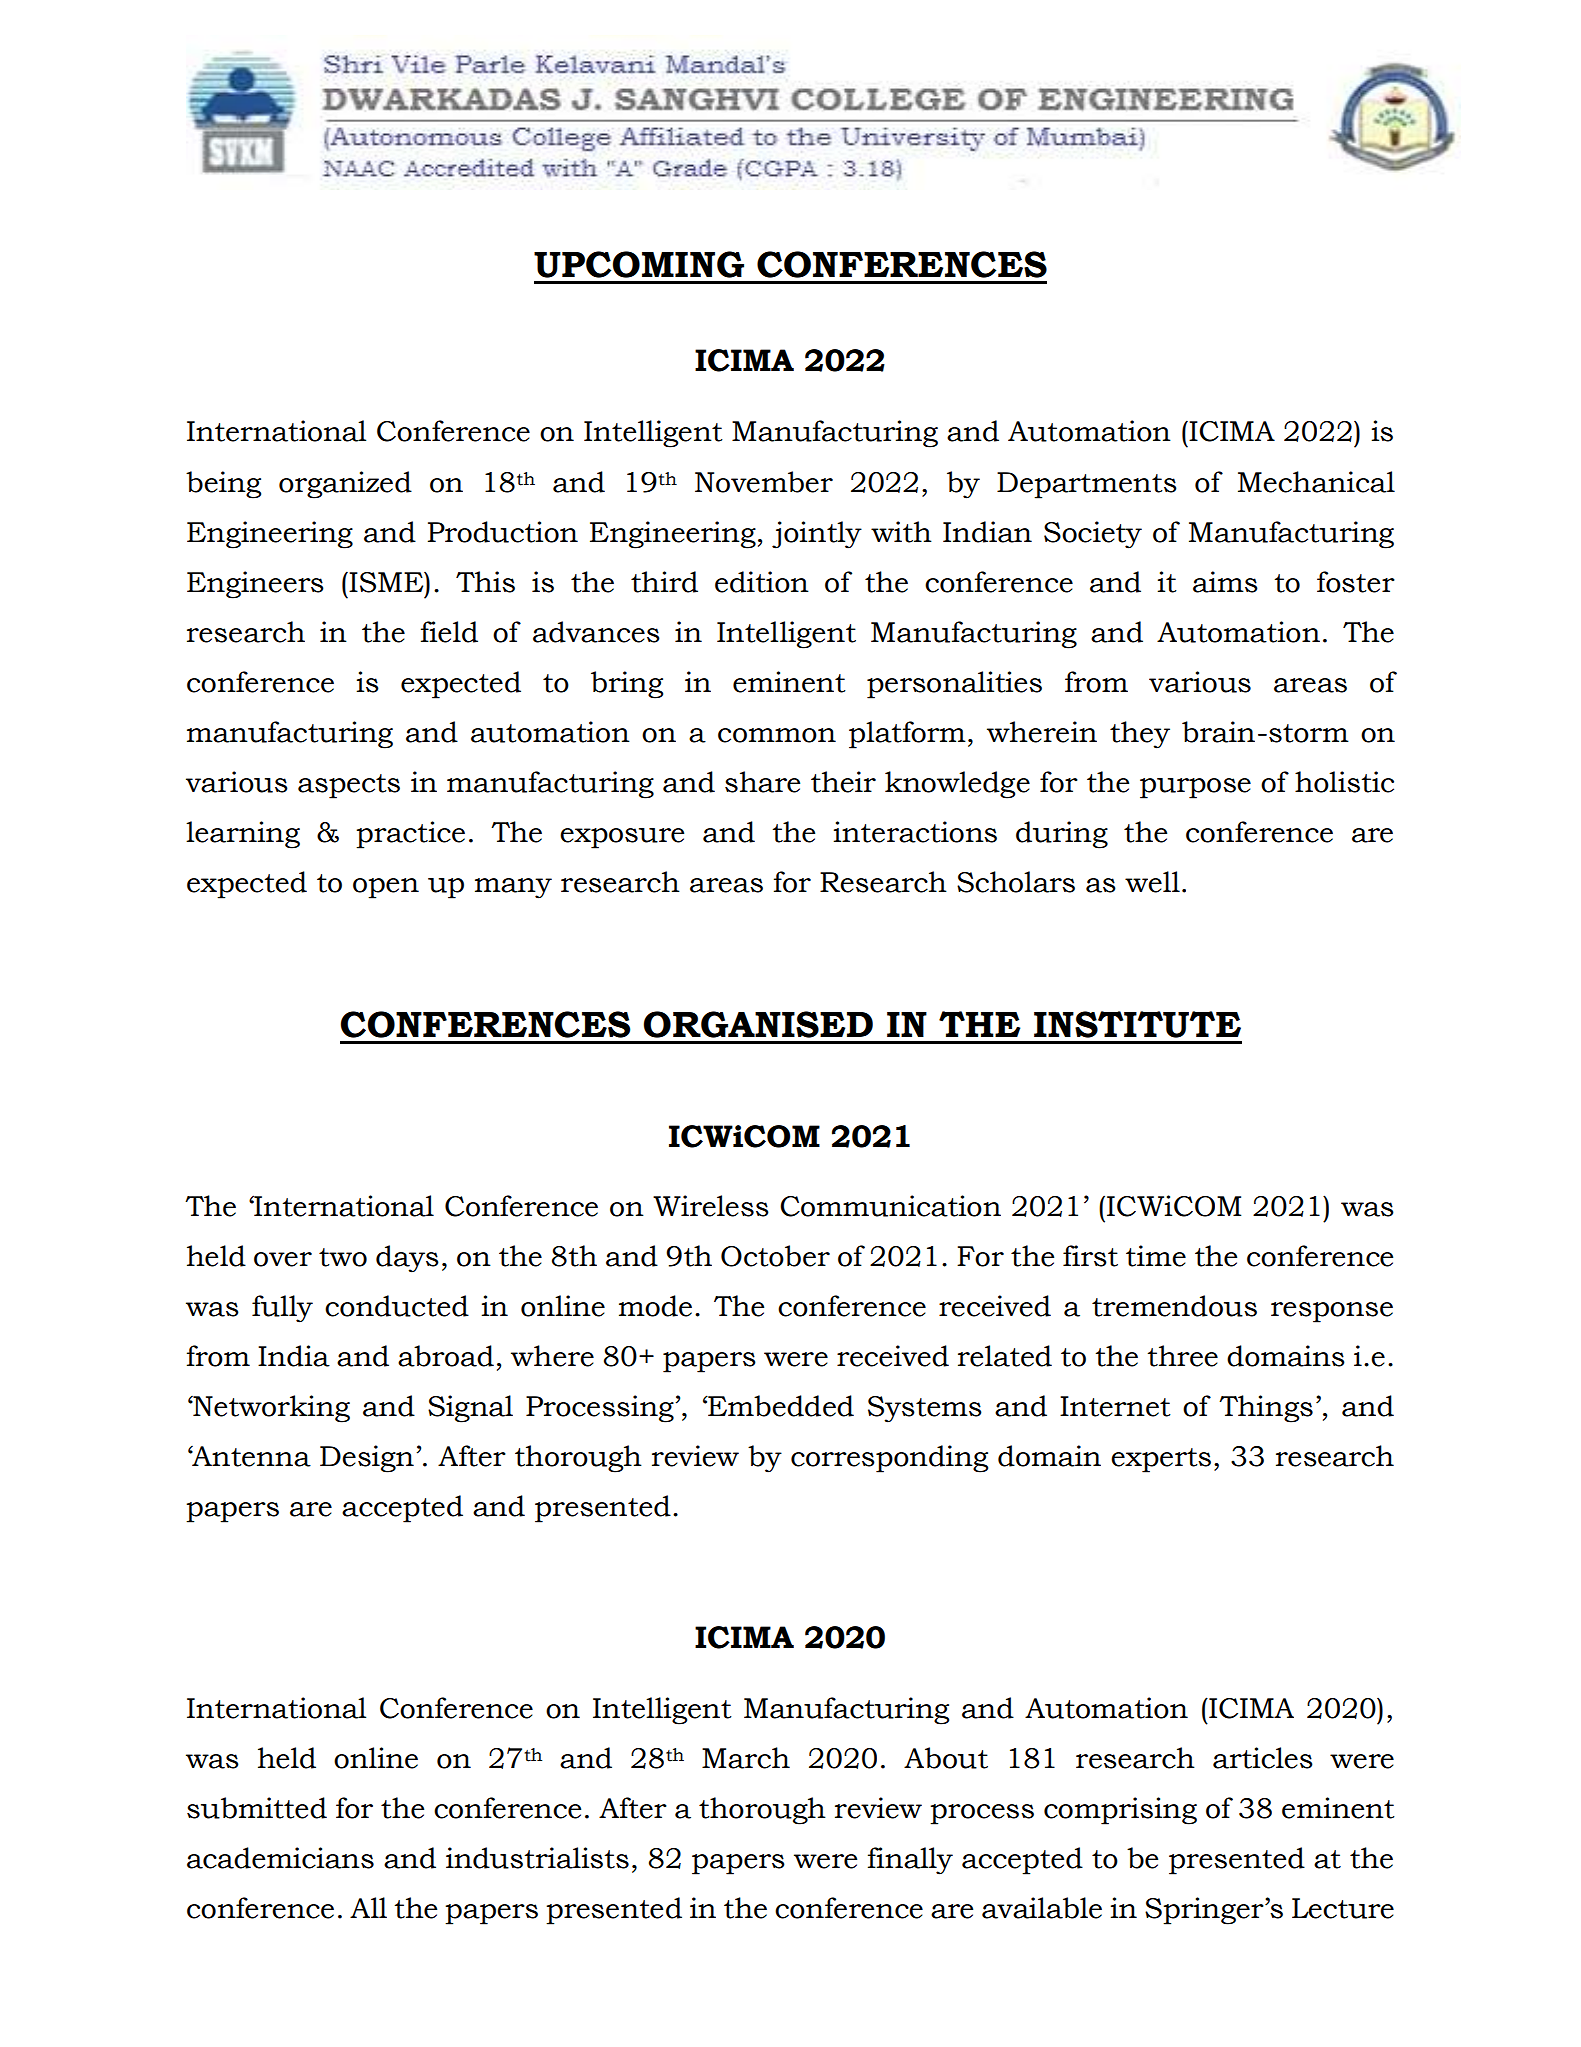  What do you see at coordinates (639, 264) in the screenshot?
I see `UPCOMING` at bounding box center [639, 264].
